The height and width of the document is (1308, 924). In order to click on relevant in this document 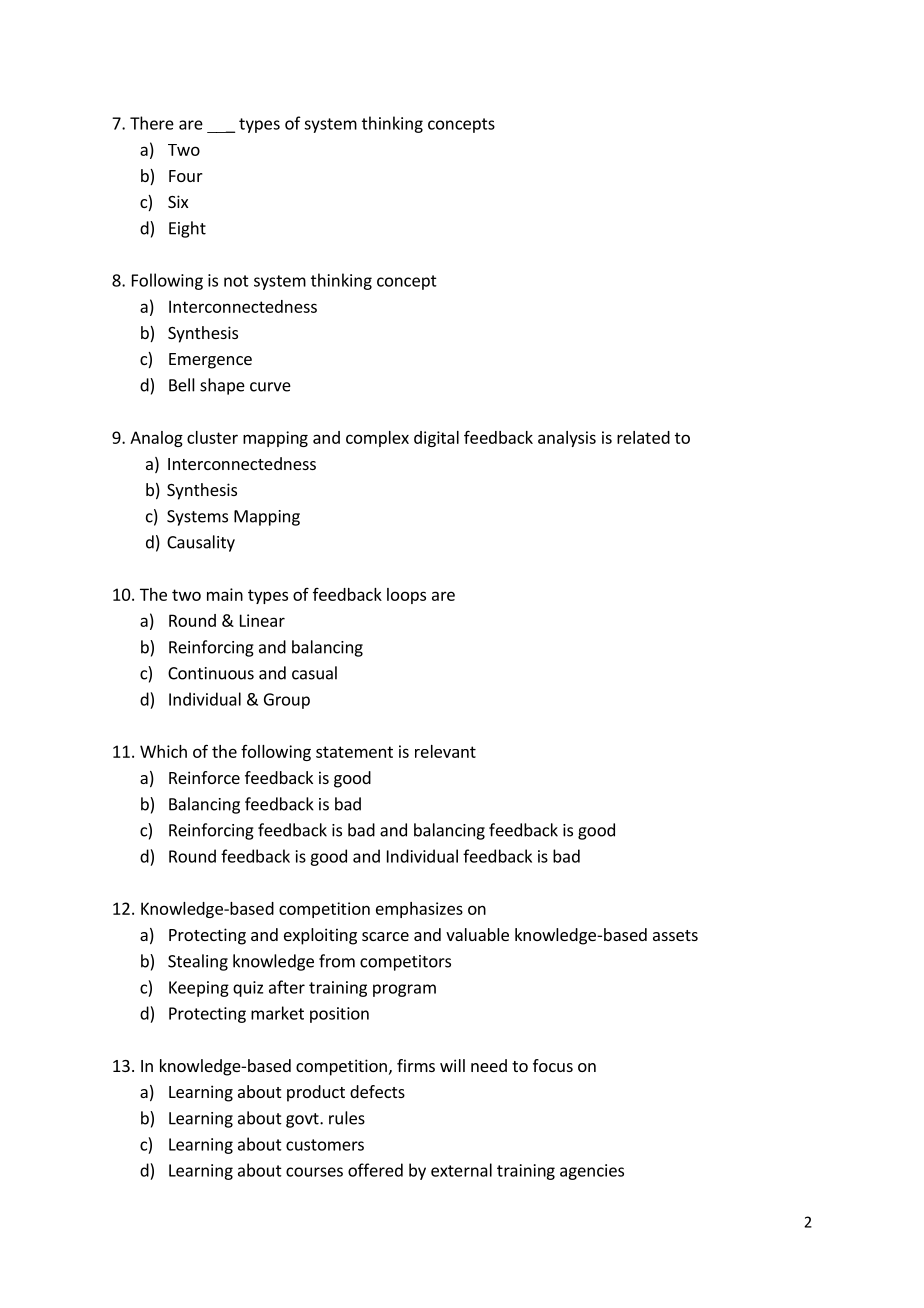, I will do `click(445, 751)`.
